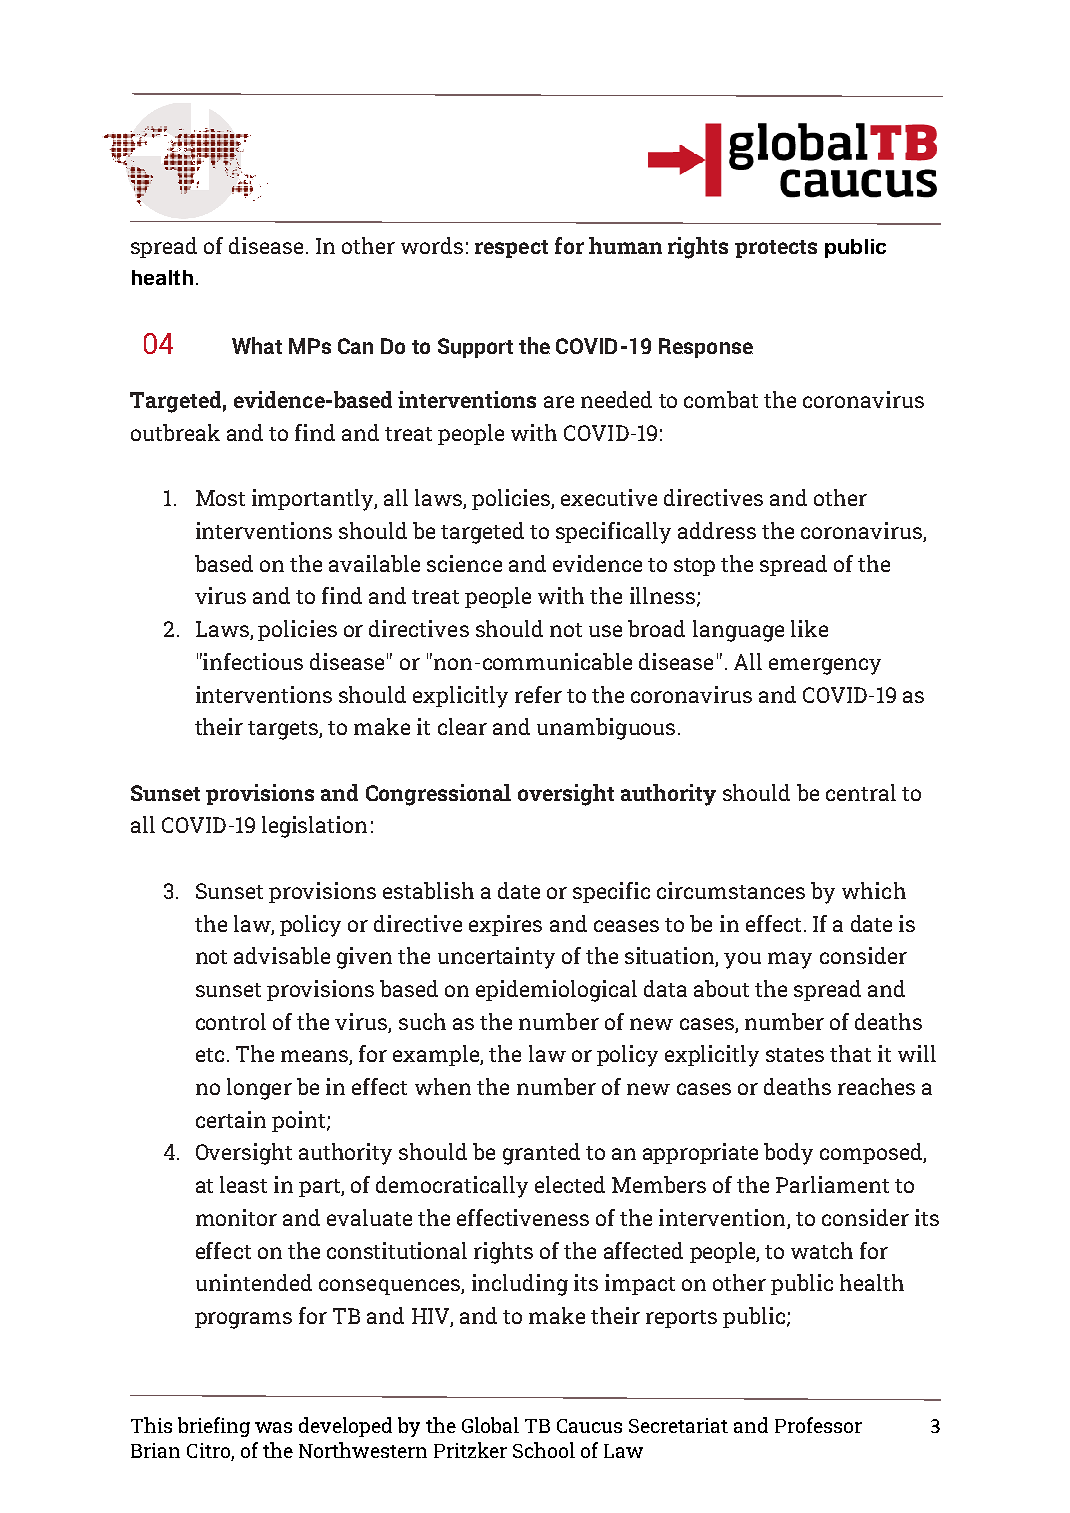 The width and height of the image is (1070, 1513). What do you see at coordinates (252, 661) in the image?
I see `infectious` at bounding box center [252, 661].
